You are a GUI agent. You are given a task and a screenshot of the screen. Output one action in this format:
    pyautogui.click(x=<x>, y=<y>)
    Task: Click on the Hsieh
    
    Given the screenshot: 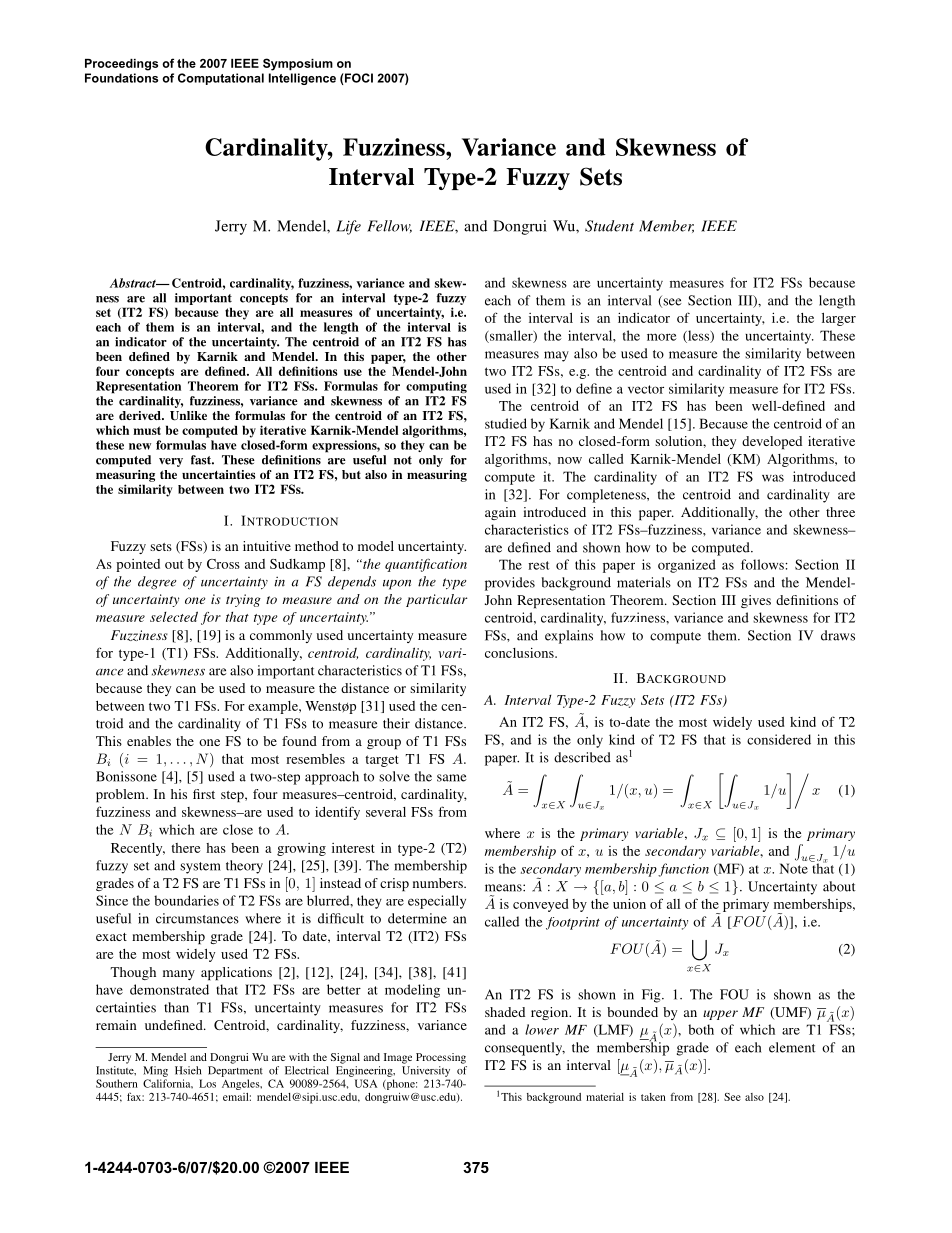 What is the action you would take?
    pyautogui.click(x=188, y=1070)
